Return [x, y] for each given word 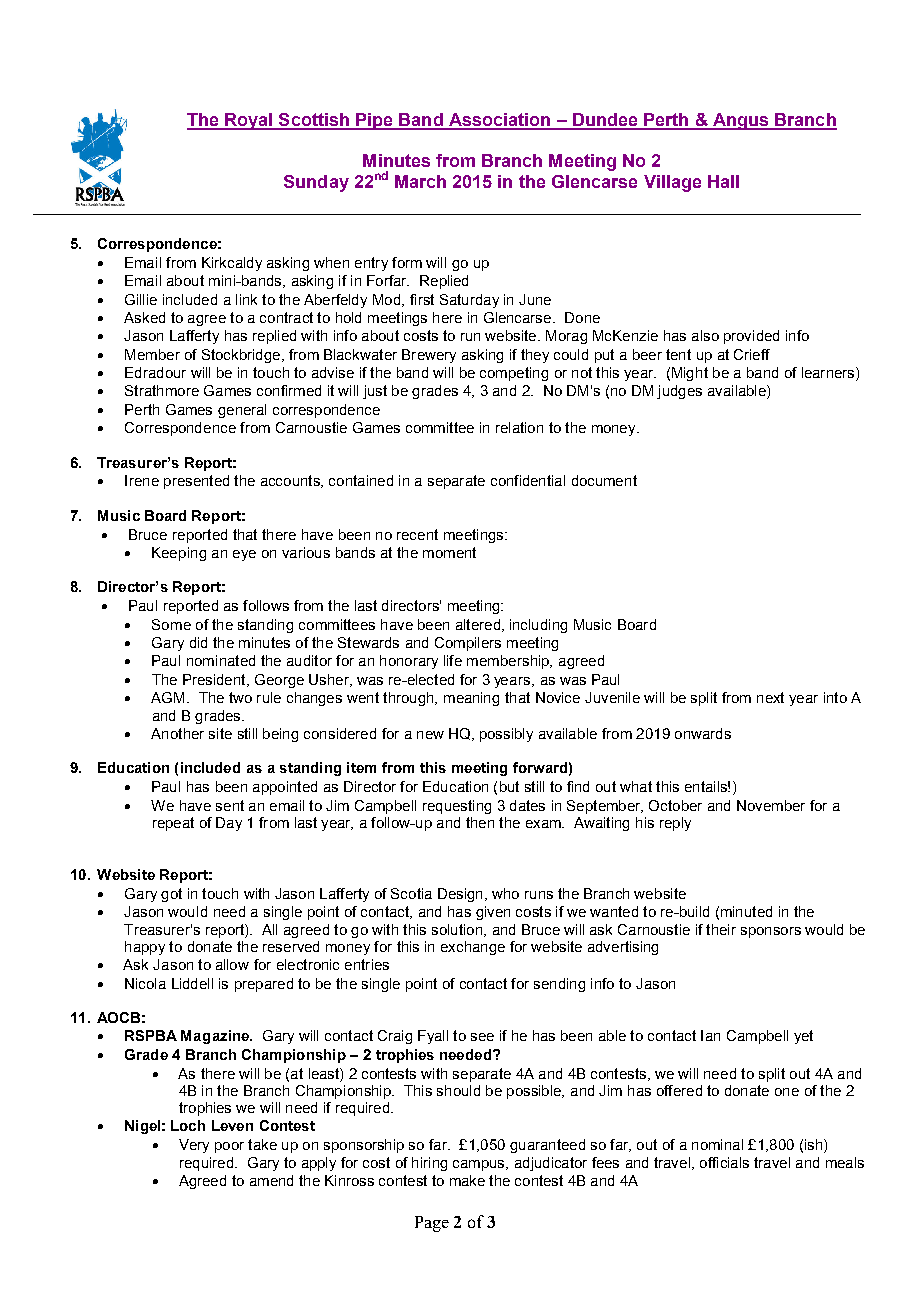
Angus [741, 121]
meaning [471, 699]
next [770, 697]
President [215, 680]
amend [271, 1180]
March [420, 181]
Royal [249, 121]
